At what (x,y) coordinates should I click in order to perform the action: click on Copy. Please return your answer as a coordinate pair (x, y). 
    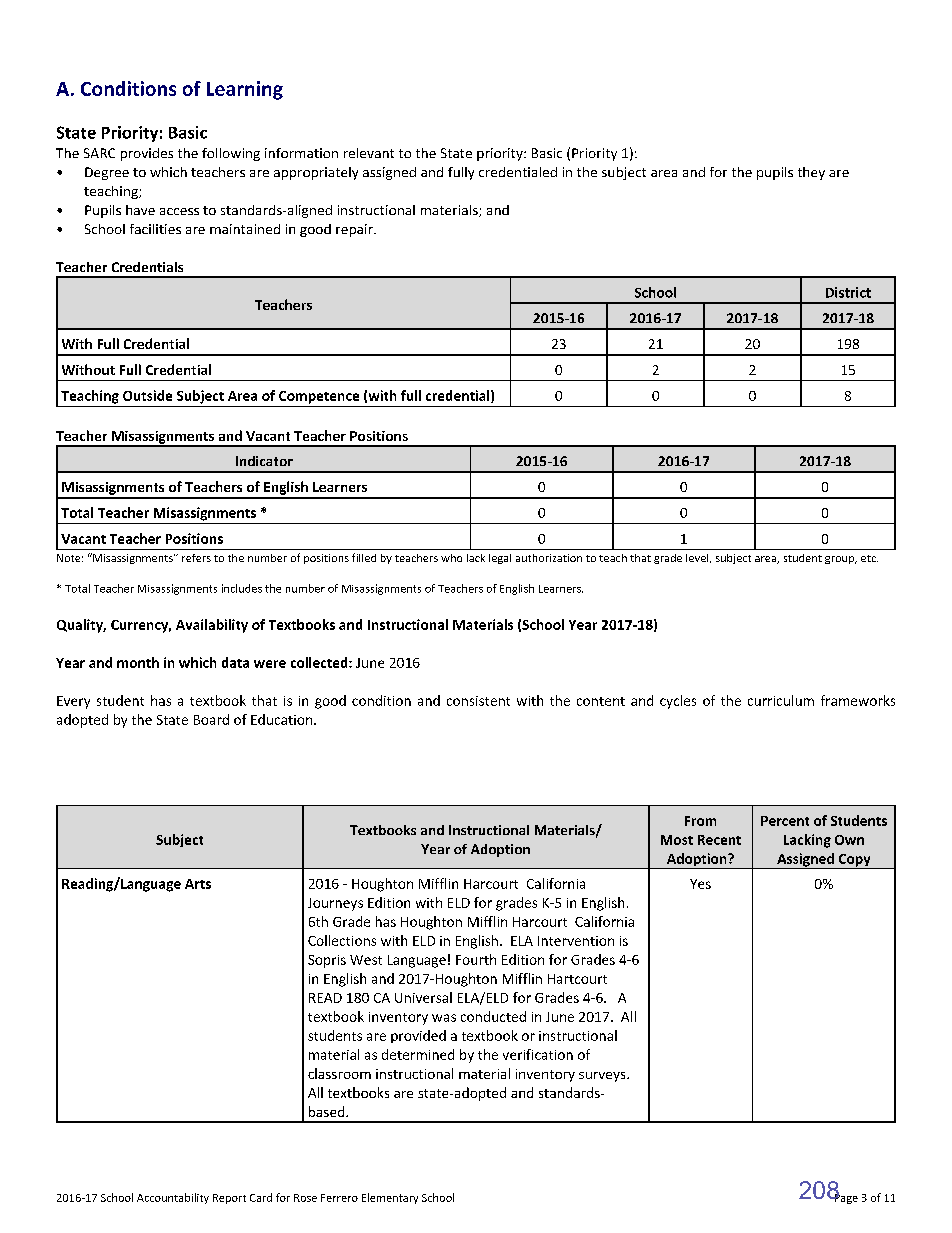
    Looking at the image, I should click on (854, 861).
